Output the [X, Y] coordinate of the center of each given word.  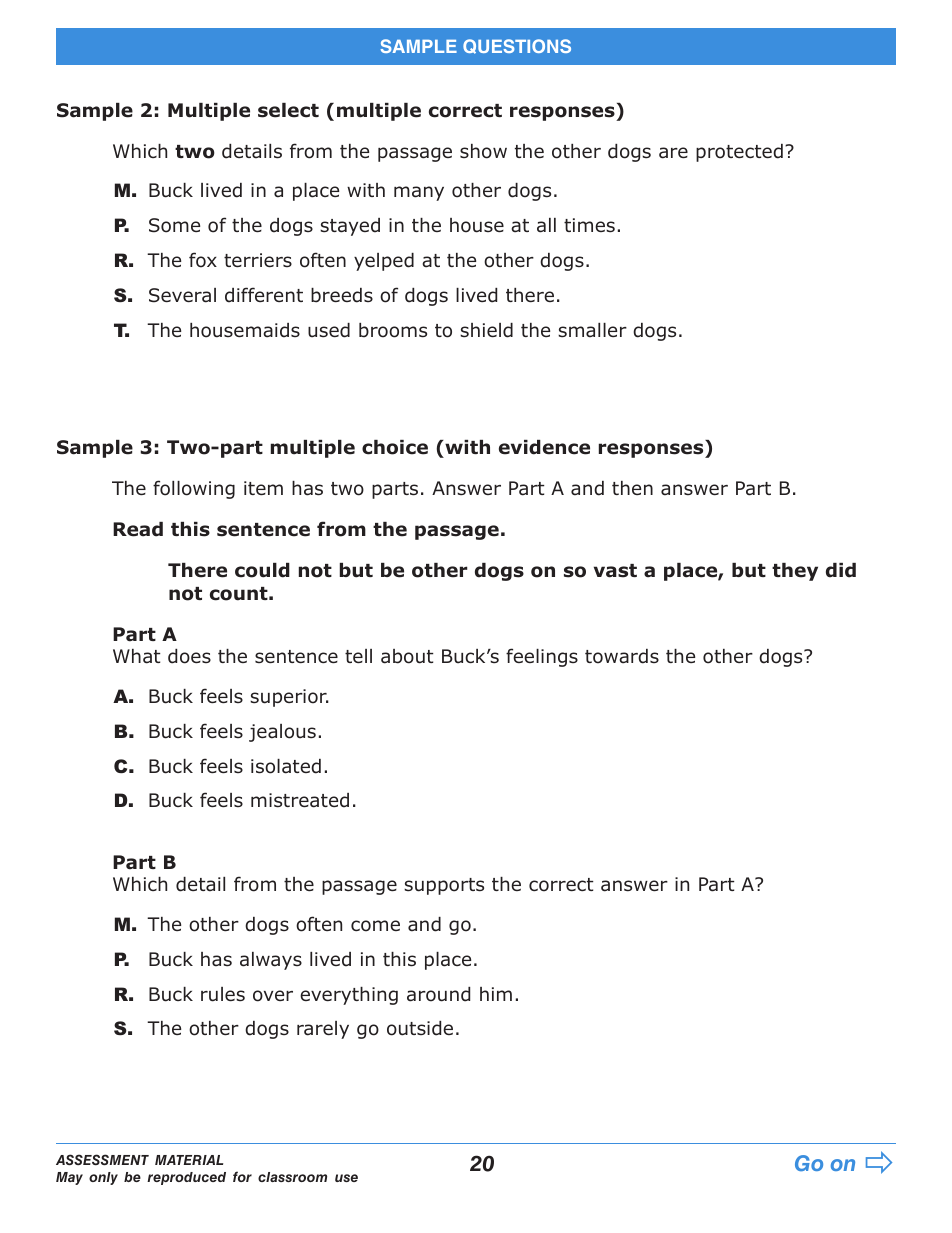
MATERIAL [189, 1160]
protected [739, 153]
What [137, 656]
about [407, 656]
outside [420, 1028]
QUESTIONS [517, 46]
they [795, 572]
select [288, 110]
